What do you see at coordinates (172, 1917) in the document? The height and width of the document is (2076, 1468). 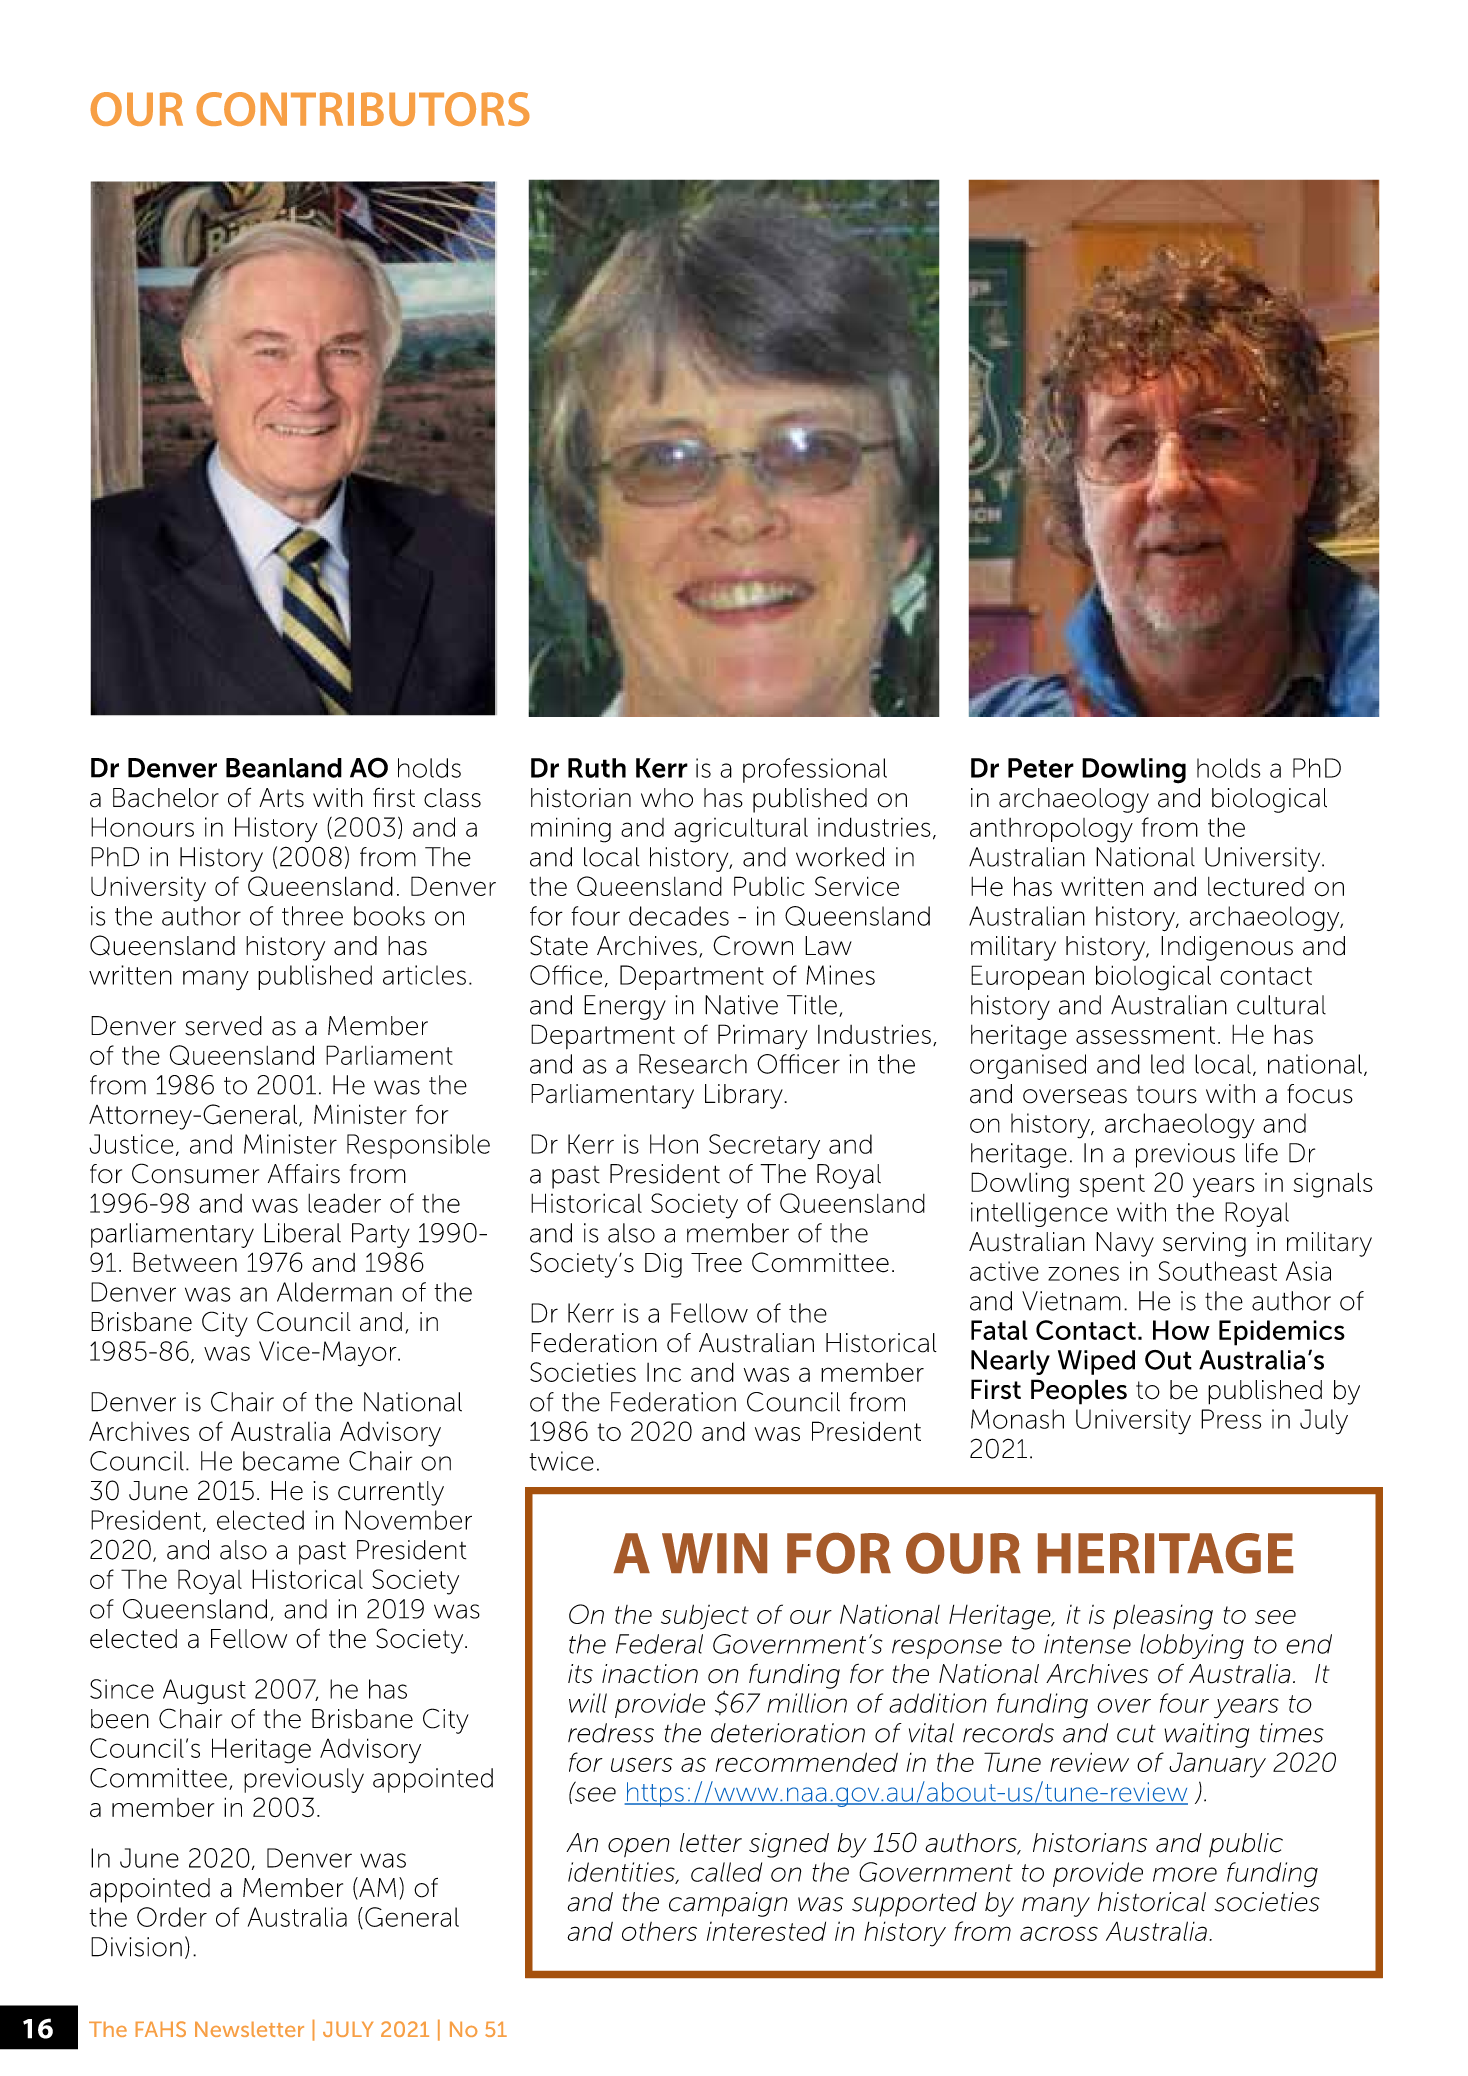 I see `Order` at bounding box center [172, 1917].
